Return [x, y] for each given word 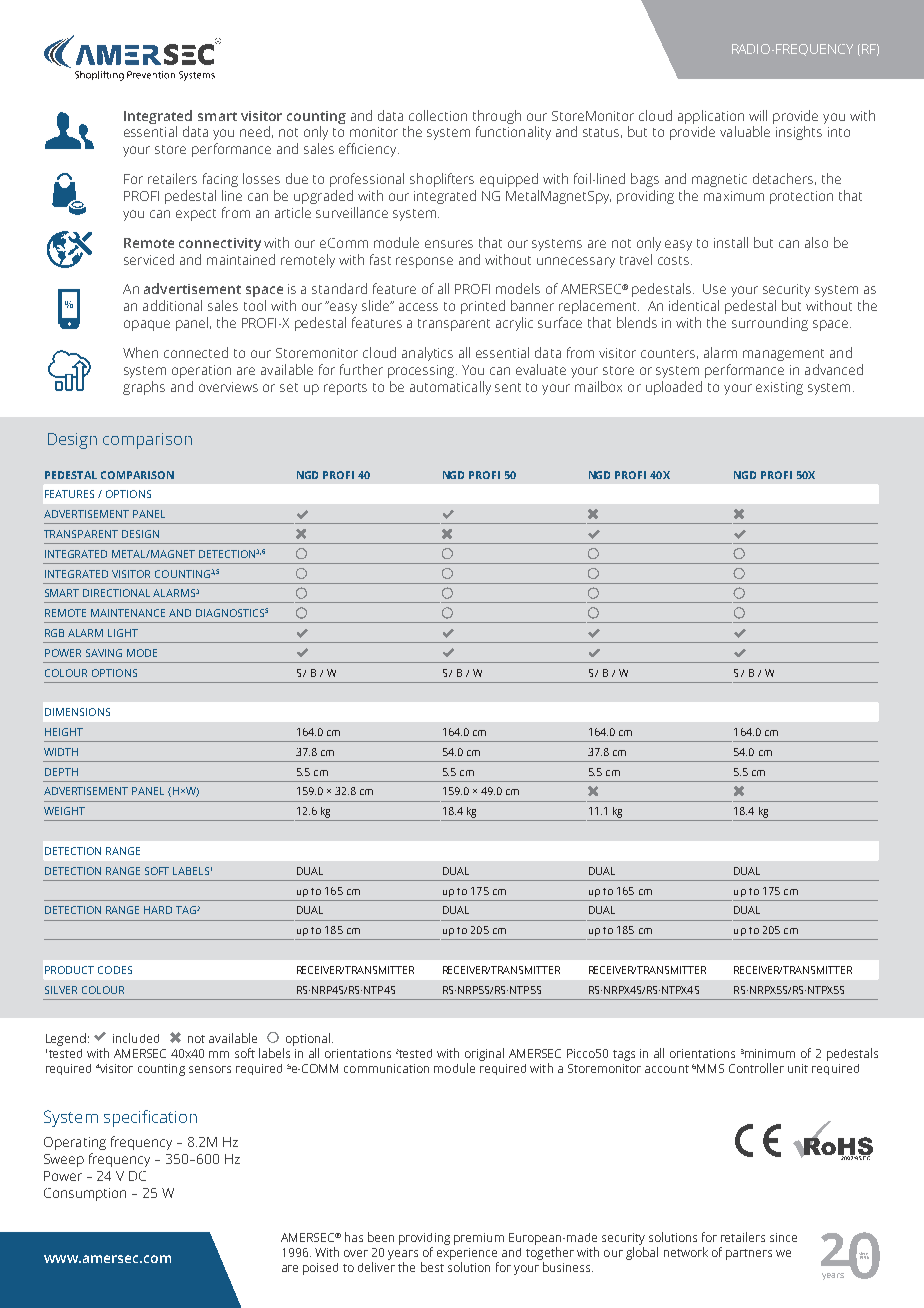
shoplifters [442, 180]
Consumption [85, 1194]
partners [749, 1254]
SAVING [104, 653]
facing [220, 180]
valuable [745, 131]
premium [479, 1239]
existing [779, 388]
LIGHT [123, 633]
